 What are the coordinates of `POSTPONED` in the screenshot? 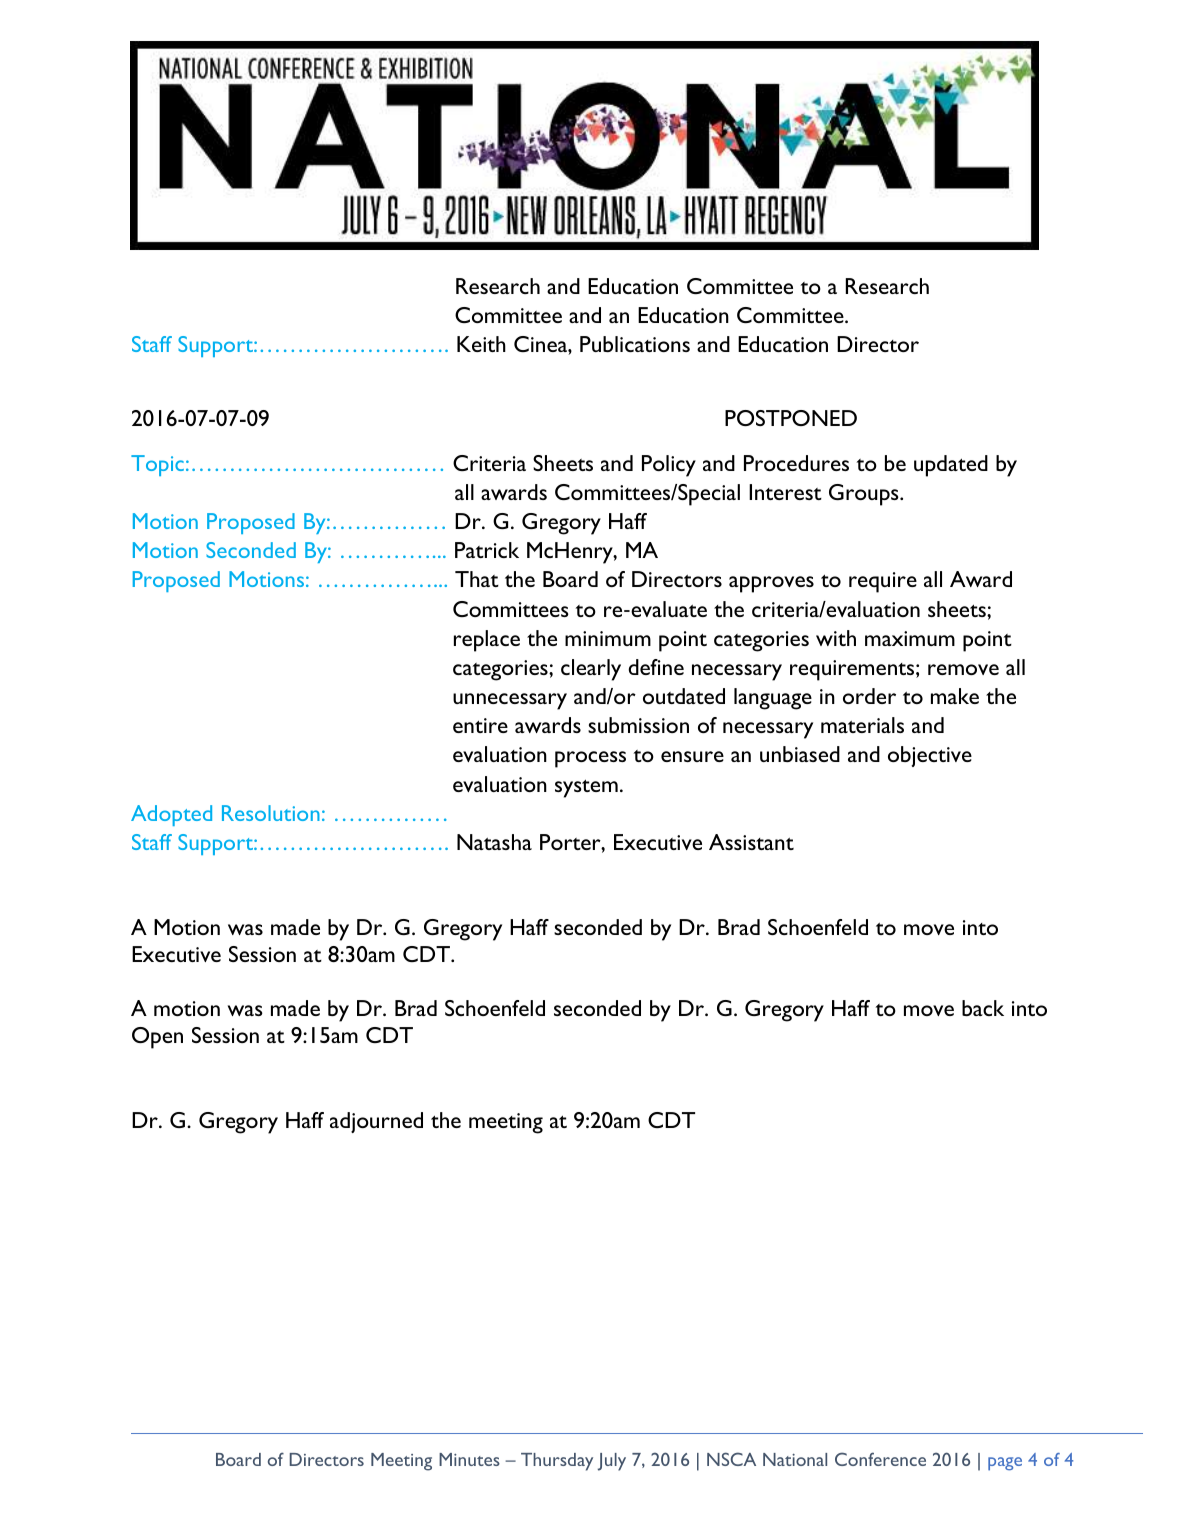 It's located at (791, 418).
